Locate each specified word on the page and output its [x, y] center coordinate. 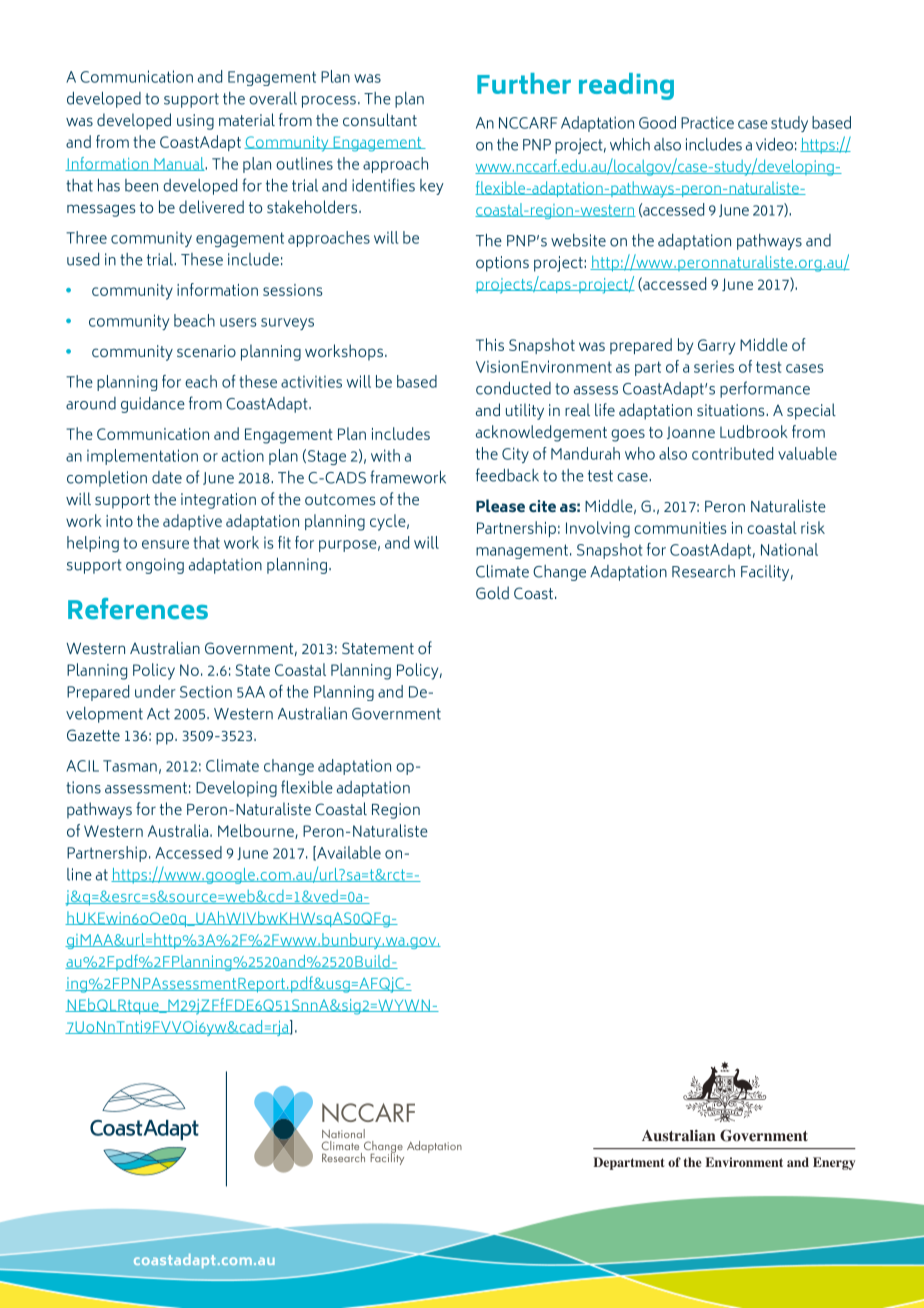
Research [703, 571]
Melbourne [257, 831]
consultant [380, 119]
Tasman [130, 766]
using [195, 122]
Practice [707, 122]
